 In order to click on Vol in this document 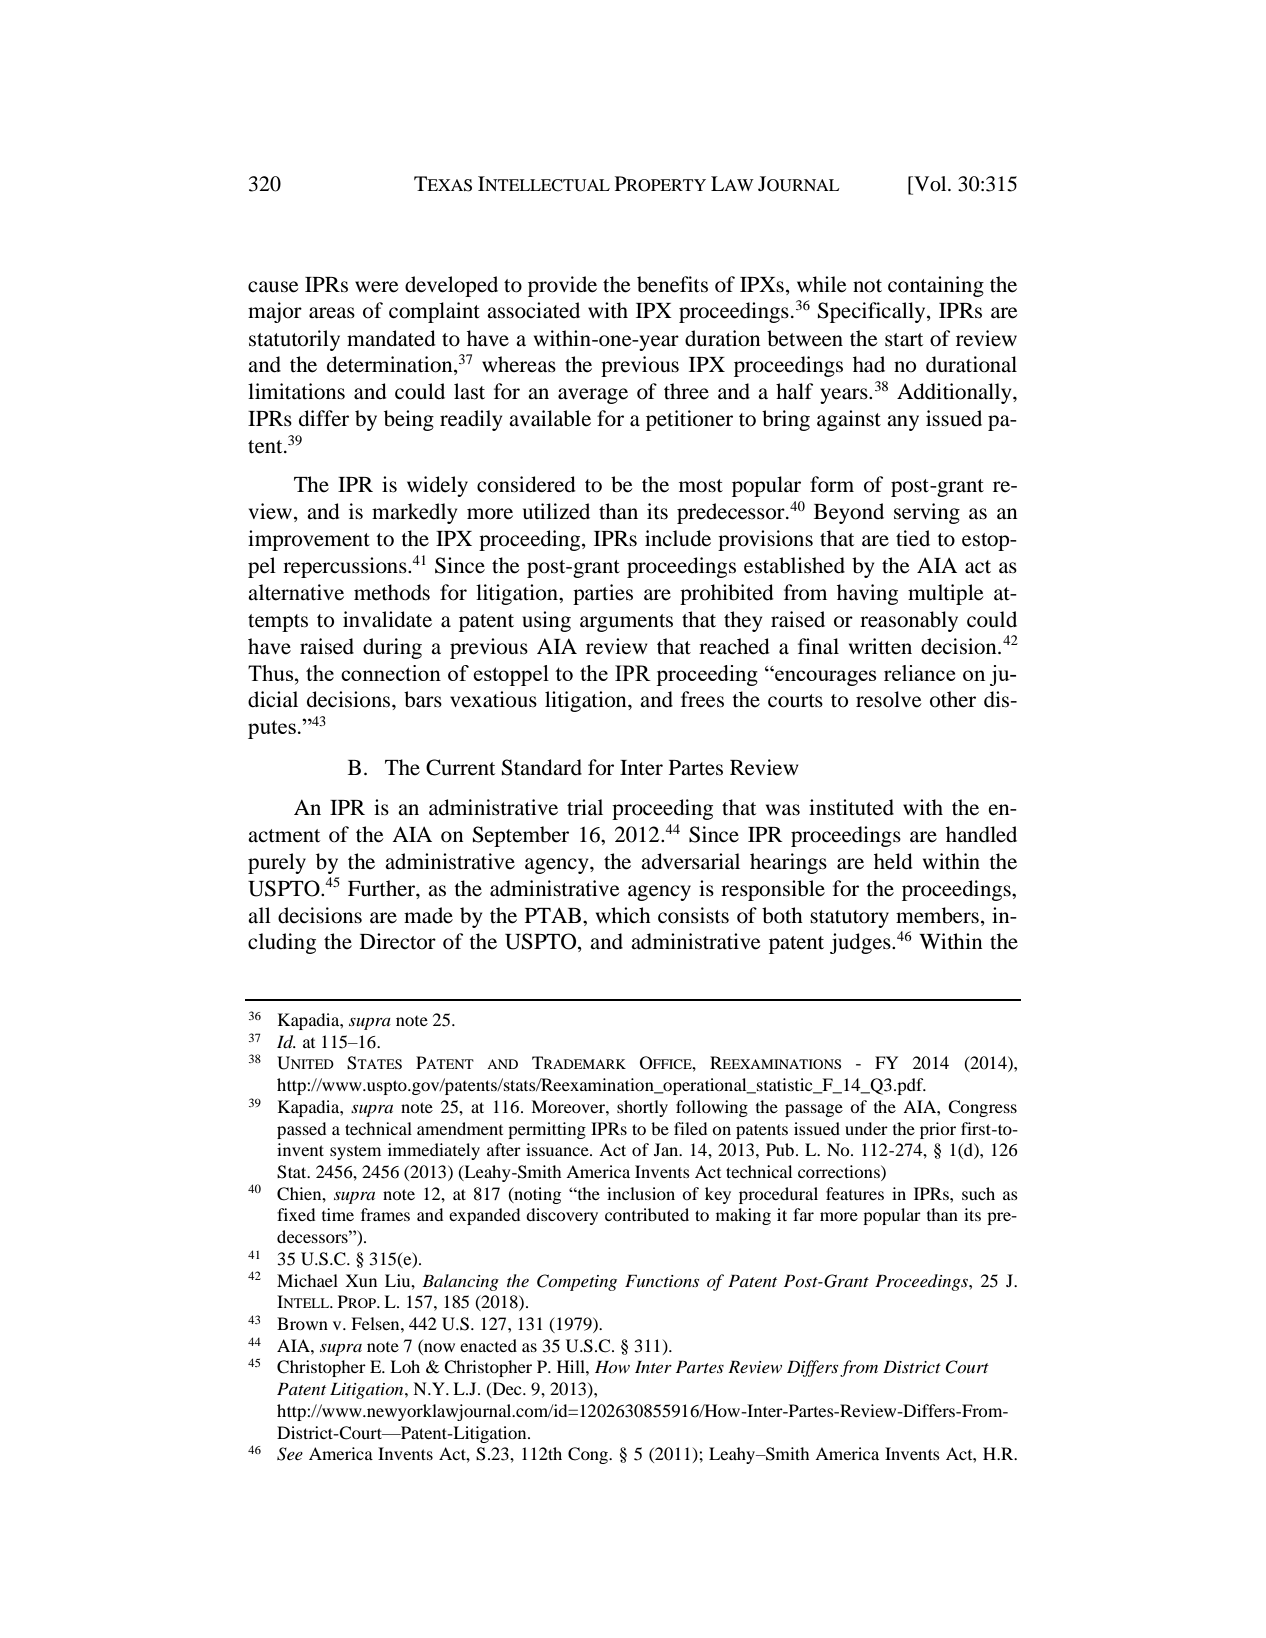, I will do `click(930, 184)`.
